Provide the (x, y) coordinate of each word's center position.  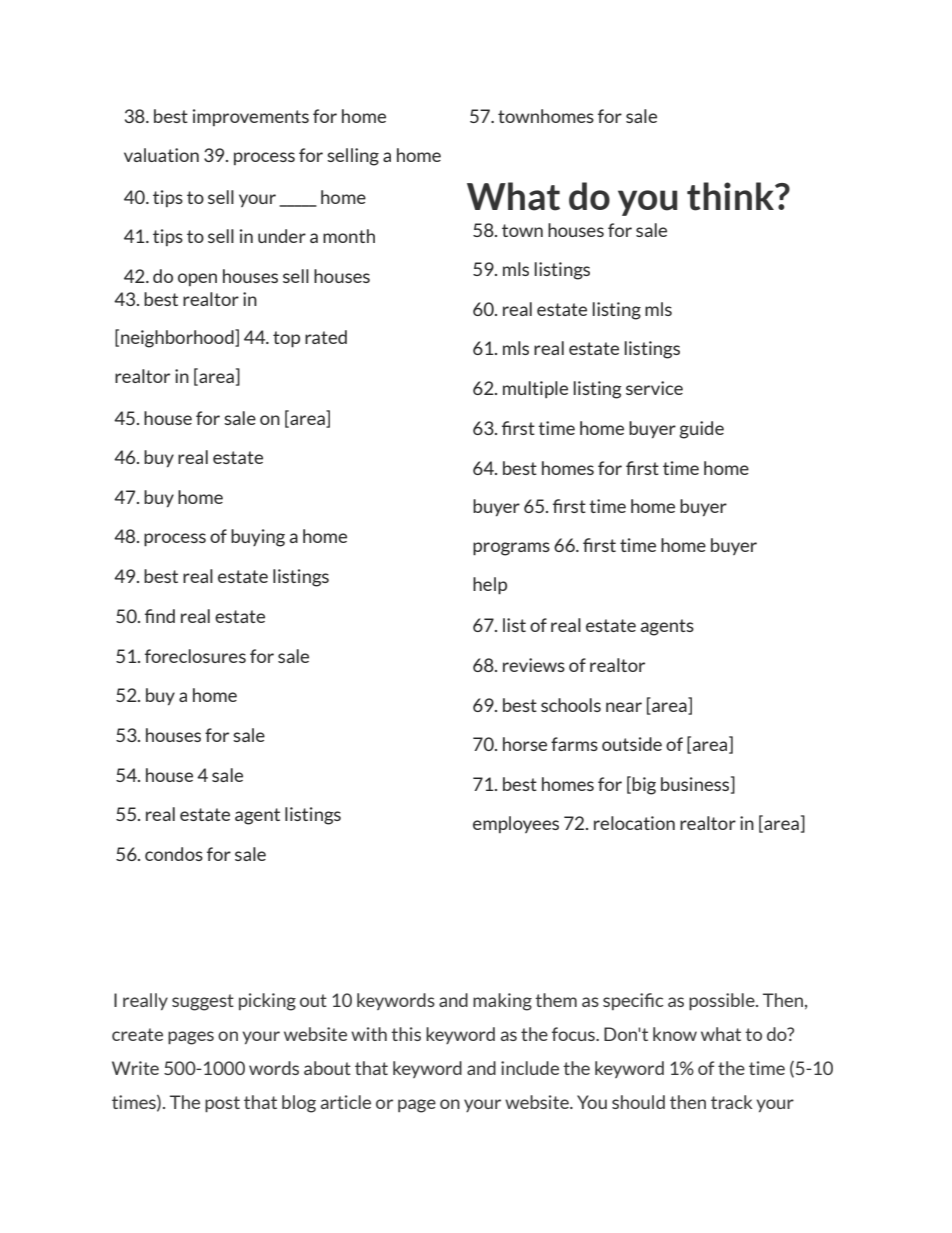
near (624, 707)
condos (174, 854)
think (732, 196)
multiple (535, 389)
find (160, 616)
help (490, 586)
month (349, 236)
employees (516, 824)
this (406, 1034)
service (654, 388)
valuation (161, 155)
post (222, 1104)
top (286, 339)
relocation (634, 823)
